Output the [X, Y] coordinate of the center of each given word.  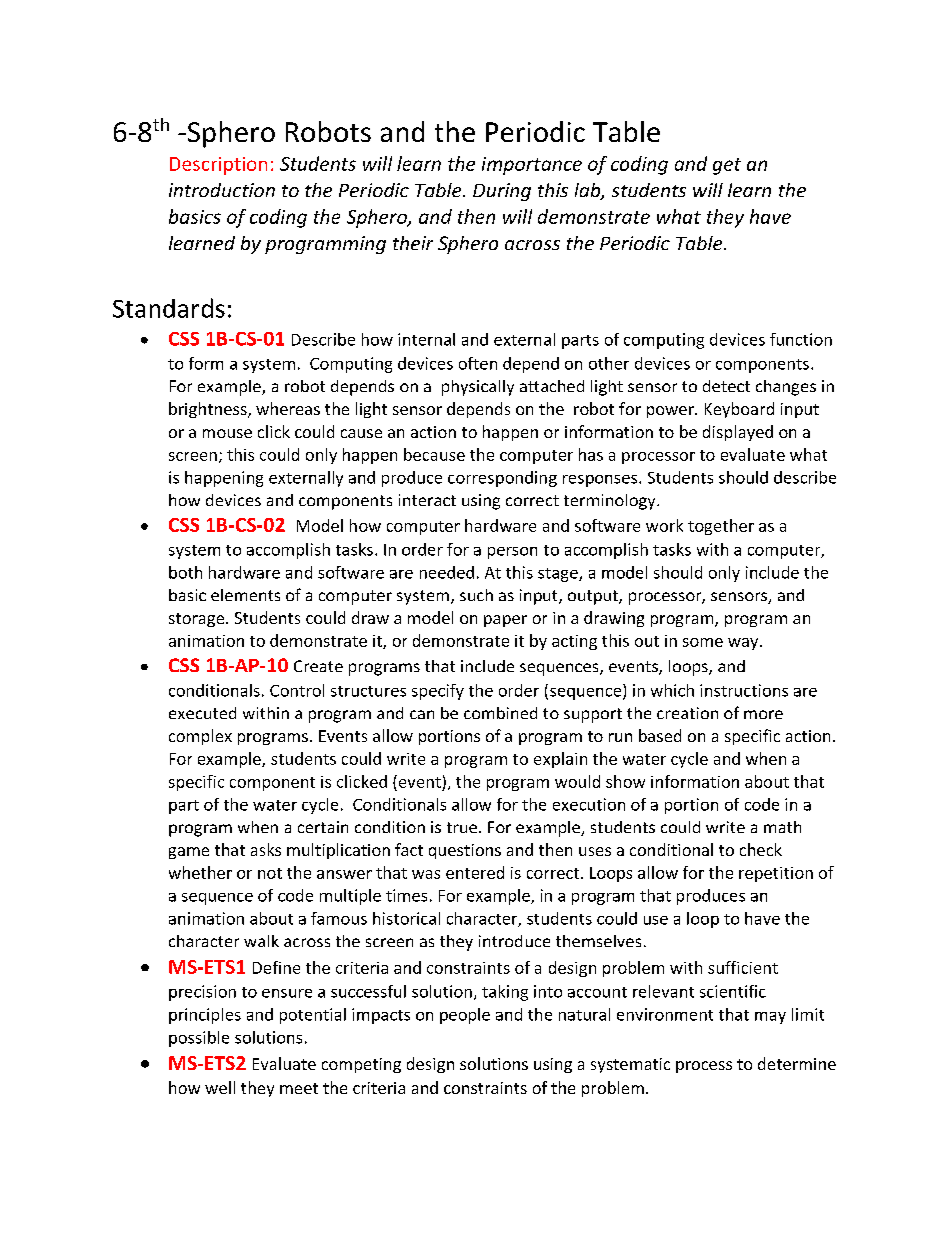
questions [465, 851]
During [502, 192]
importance [532, 166]
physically [478, 388]
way [744, 644]
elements [245, 595]
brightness [209, 410]
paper [505, 621]
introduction [222, 190]
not [270, 873]
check [761, 849]
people [465, 1016]
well [220, 1087]
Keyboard [739, 410]
